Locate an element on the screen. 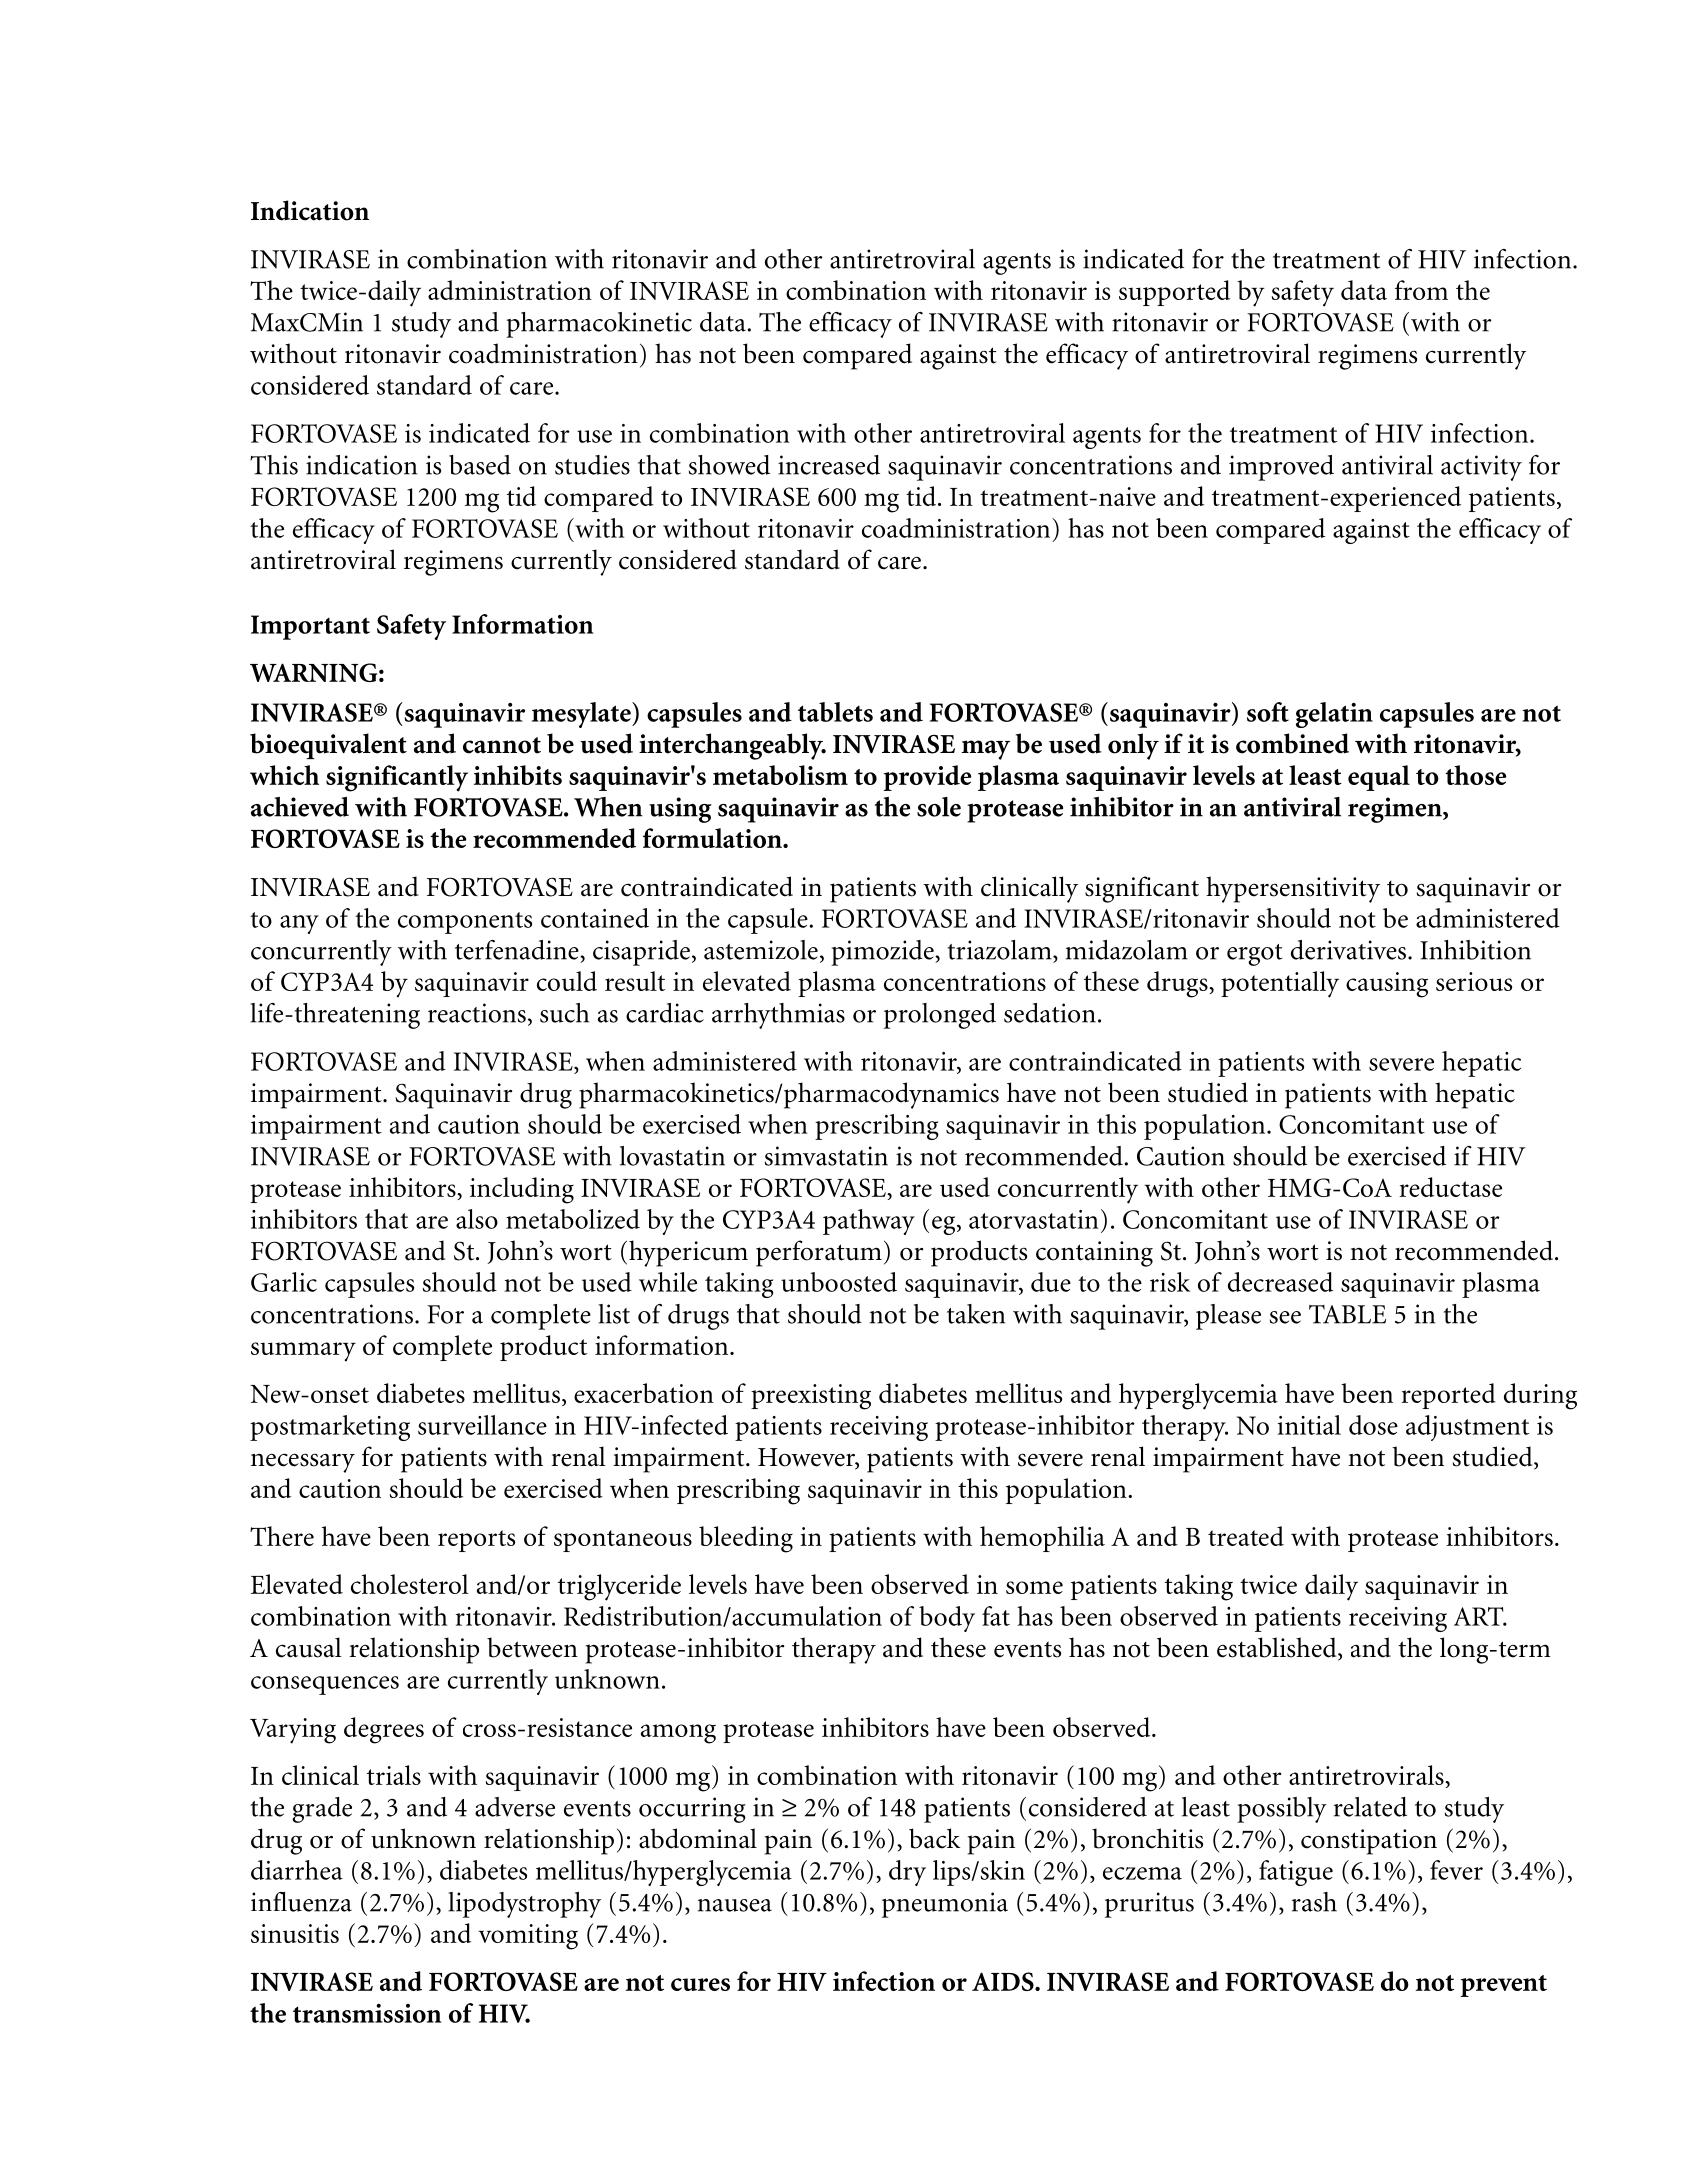 Image resolution: width=1682 pixels, height=2176 pixels. including is located at coordinates (522, 1190).
